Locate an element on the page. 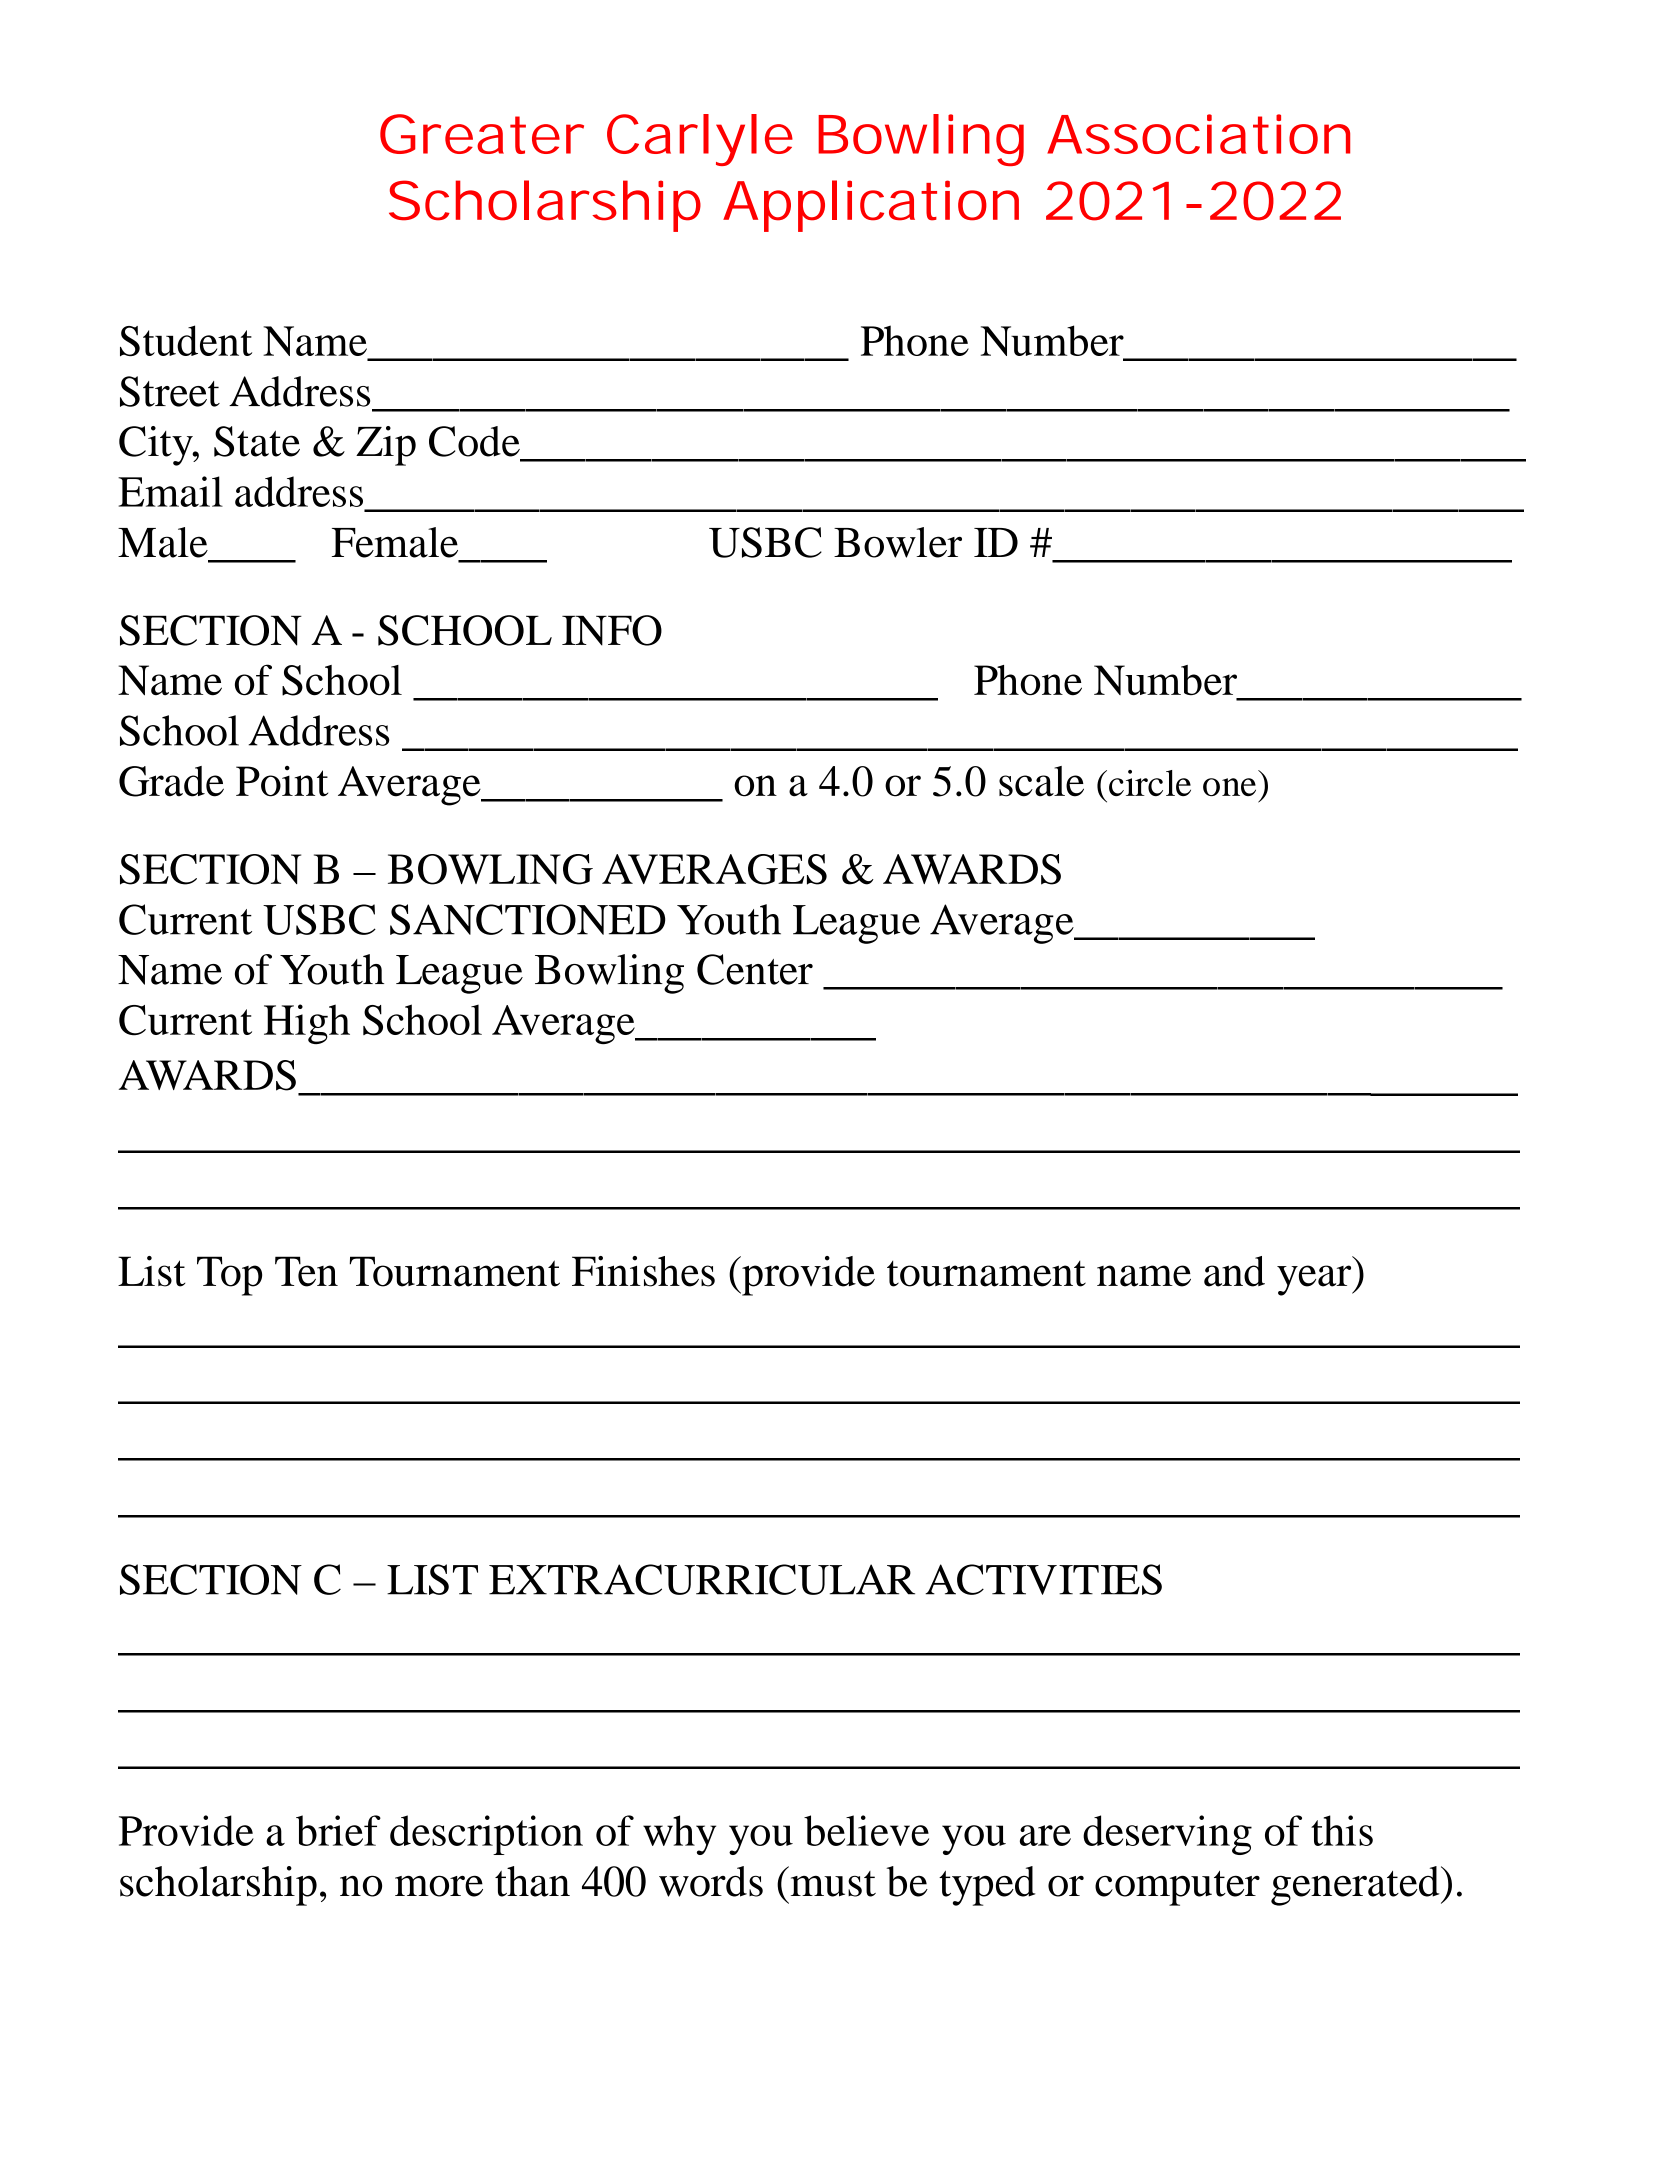 The width and height of the document is (1673, 2165). year is located at coordinates (1315, 1280).
